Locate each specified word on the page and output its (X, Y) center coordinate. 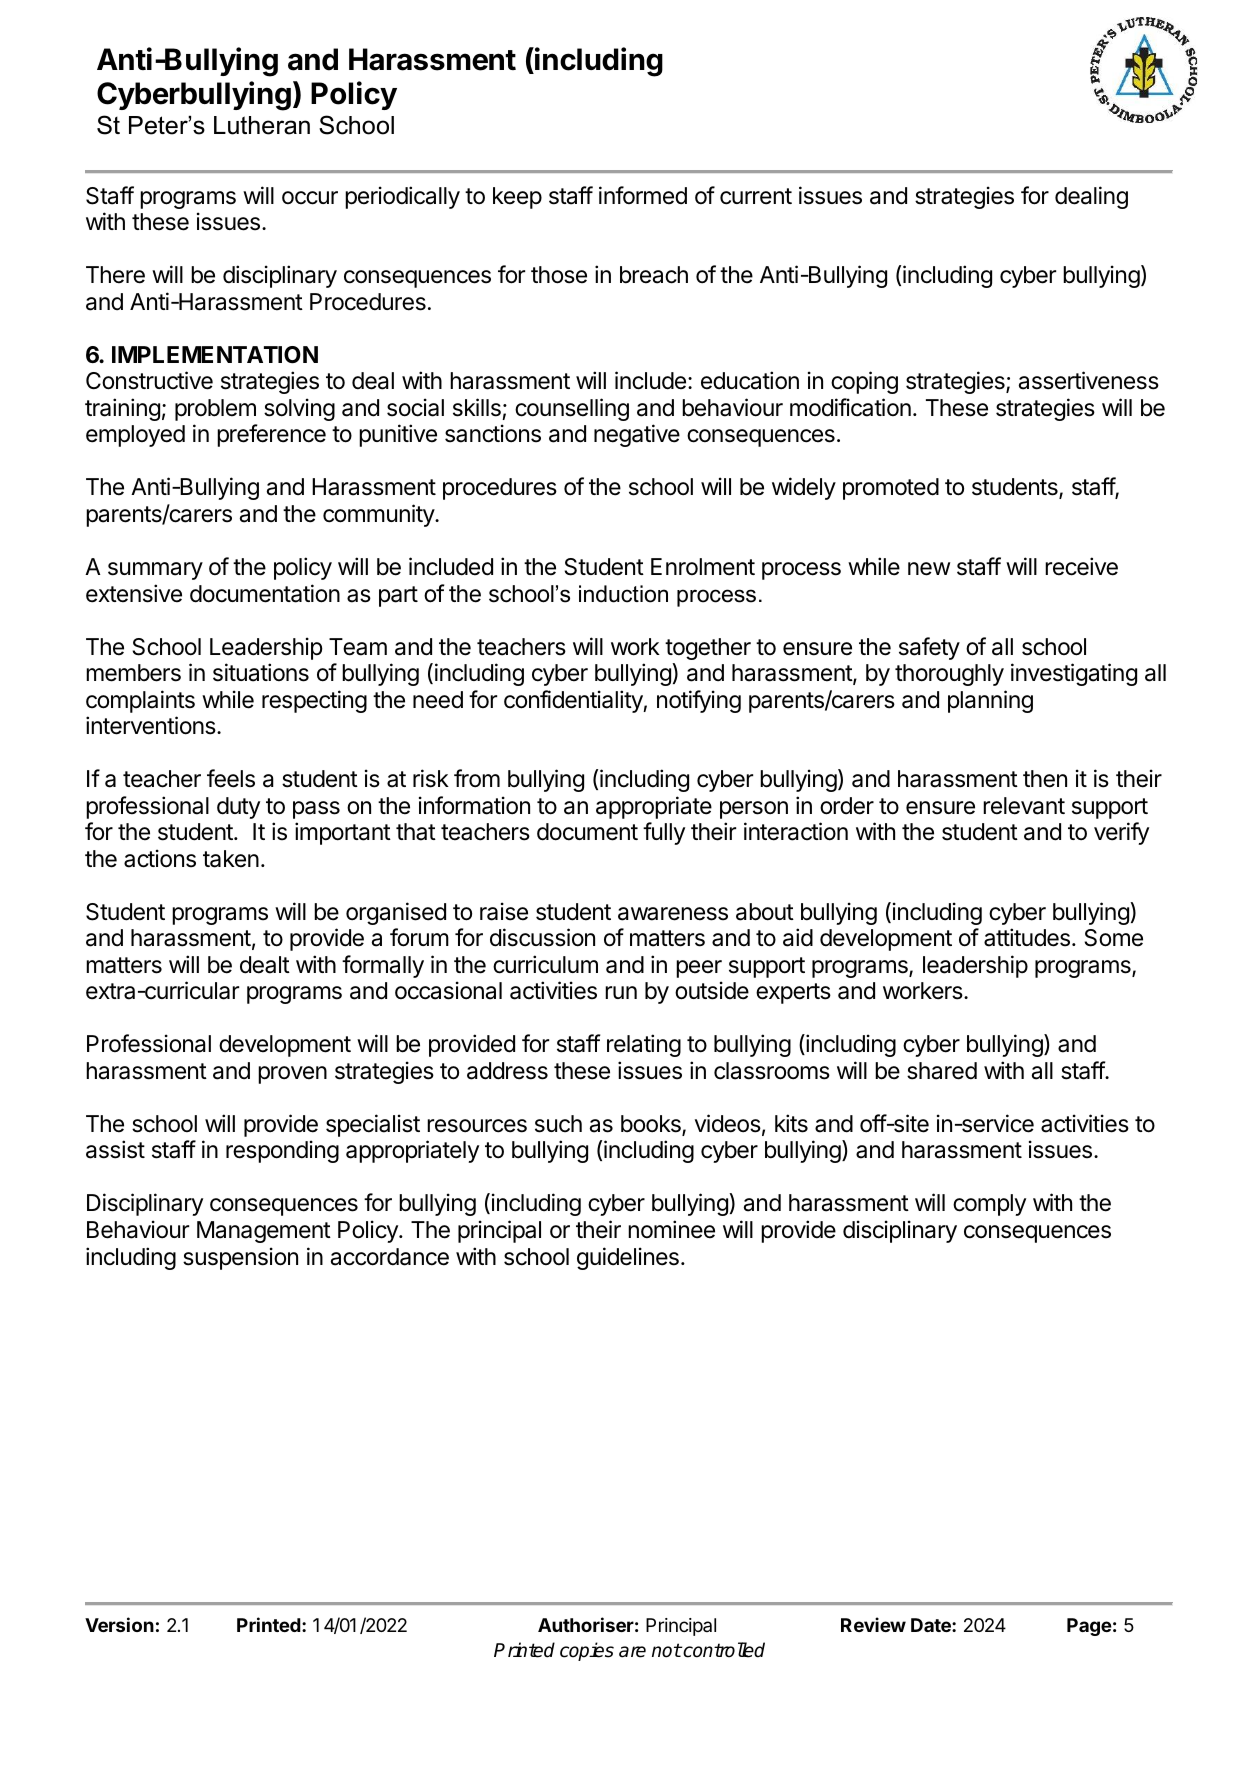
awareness (673, 914)
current (756, 196)
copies (587, 1651)
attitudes (1027, 937)
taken (231, 859)
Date (932, 1625)
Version (119, 1624)
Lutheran (262, 125)
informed (643, 195)
